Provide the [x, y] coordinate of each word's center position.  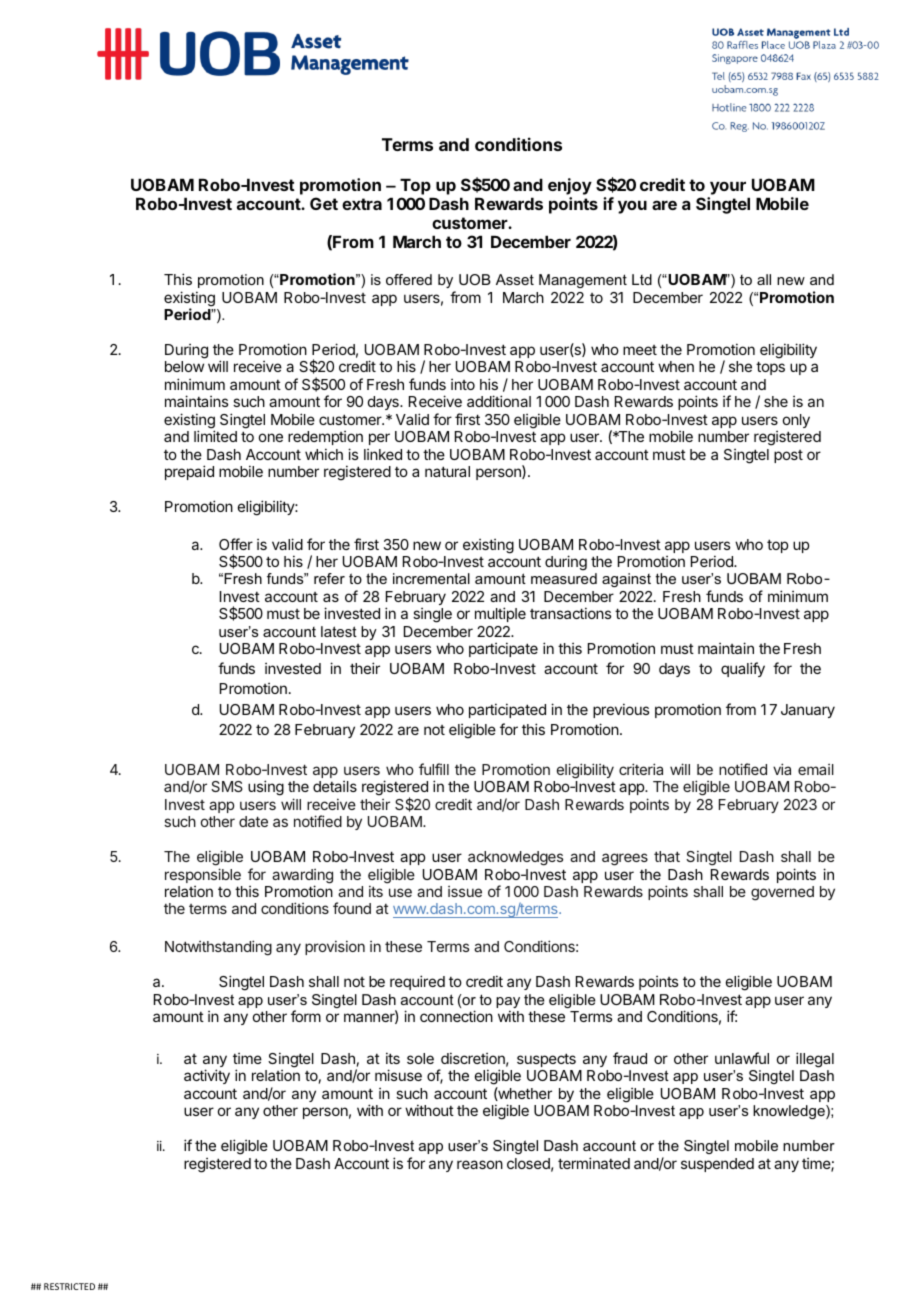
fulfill [434, 769]
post [788, 456]
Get [324, 203]
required [417, 982]
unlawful [742, 1058]
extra [362, 204]
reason [480, 1164]
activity [207, 1076]
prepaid [189, 472]
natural [447, 471]
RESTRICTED [69, 1286]
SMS [227, 786]
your [728, 188]
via [782, 769]
